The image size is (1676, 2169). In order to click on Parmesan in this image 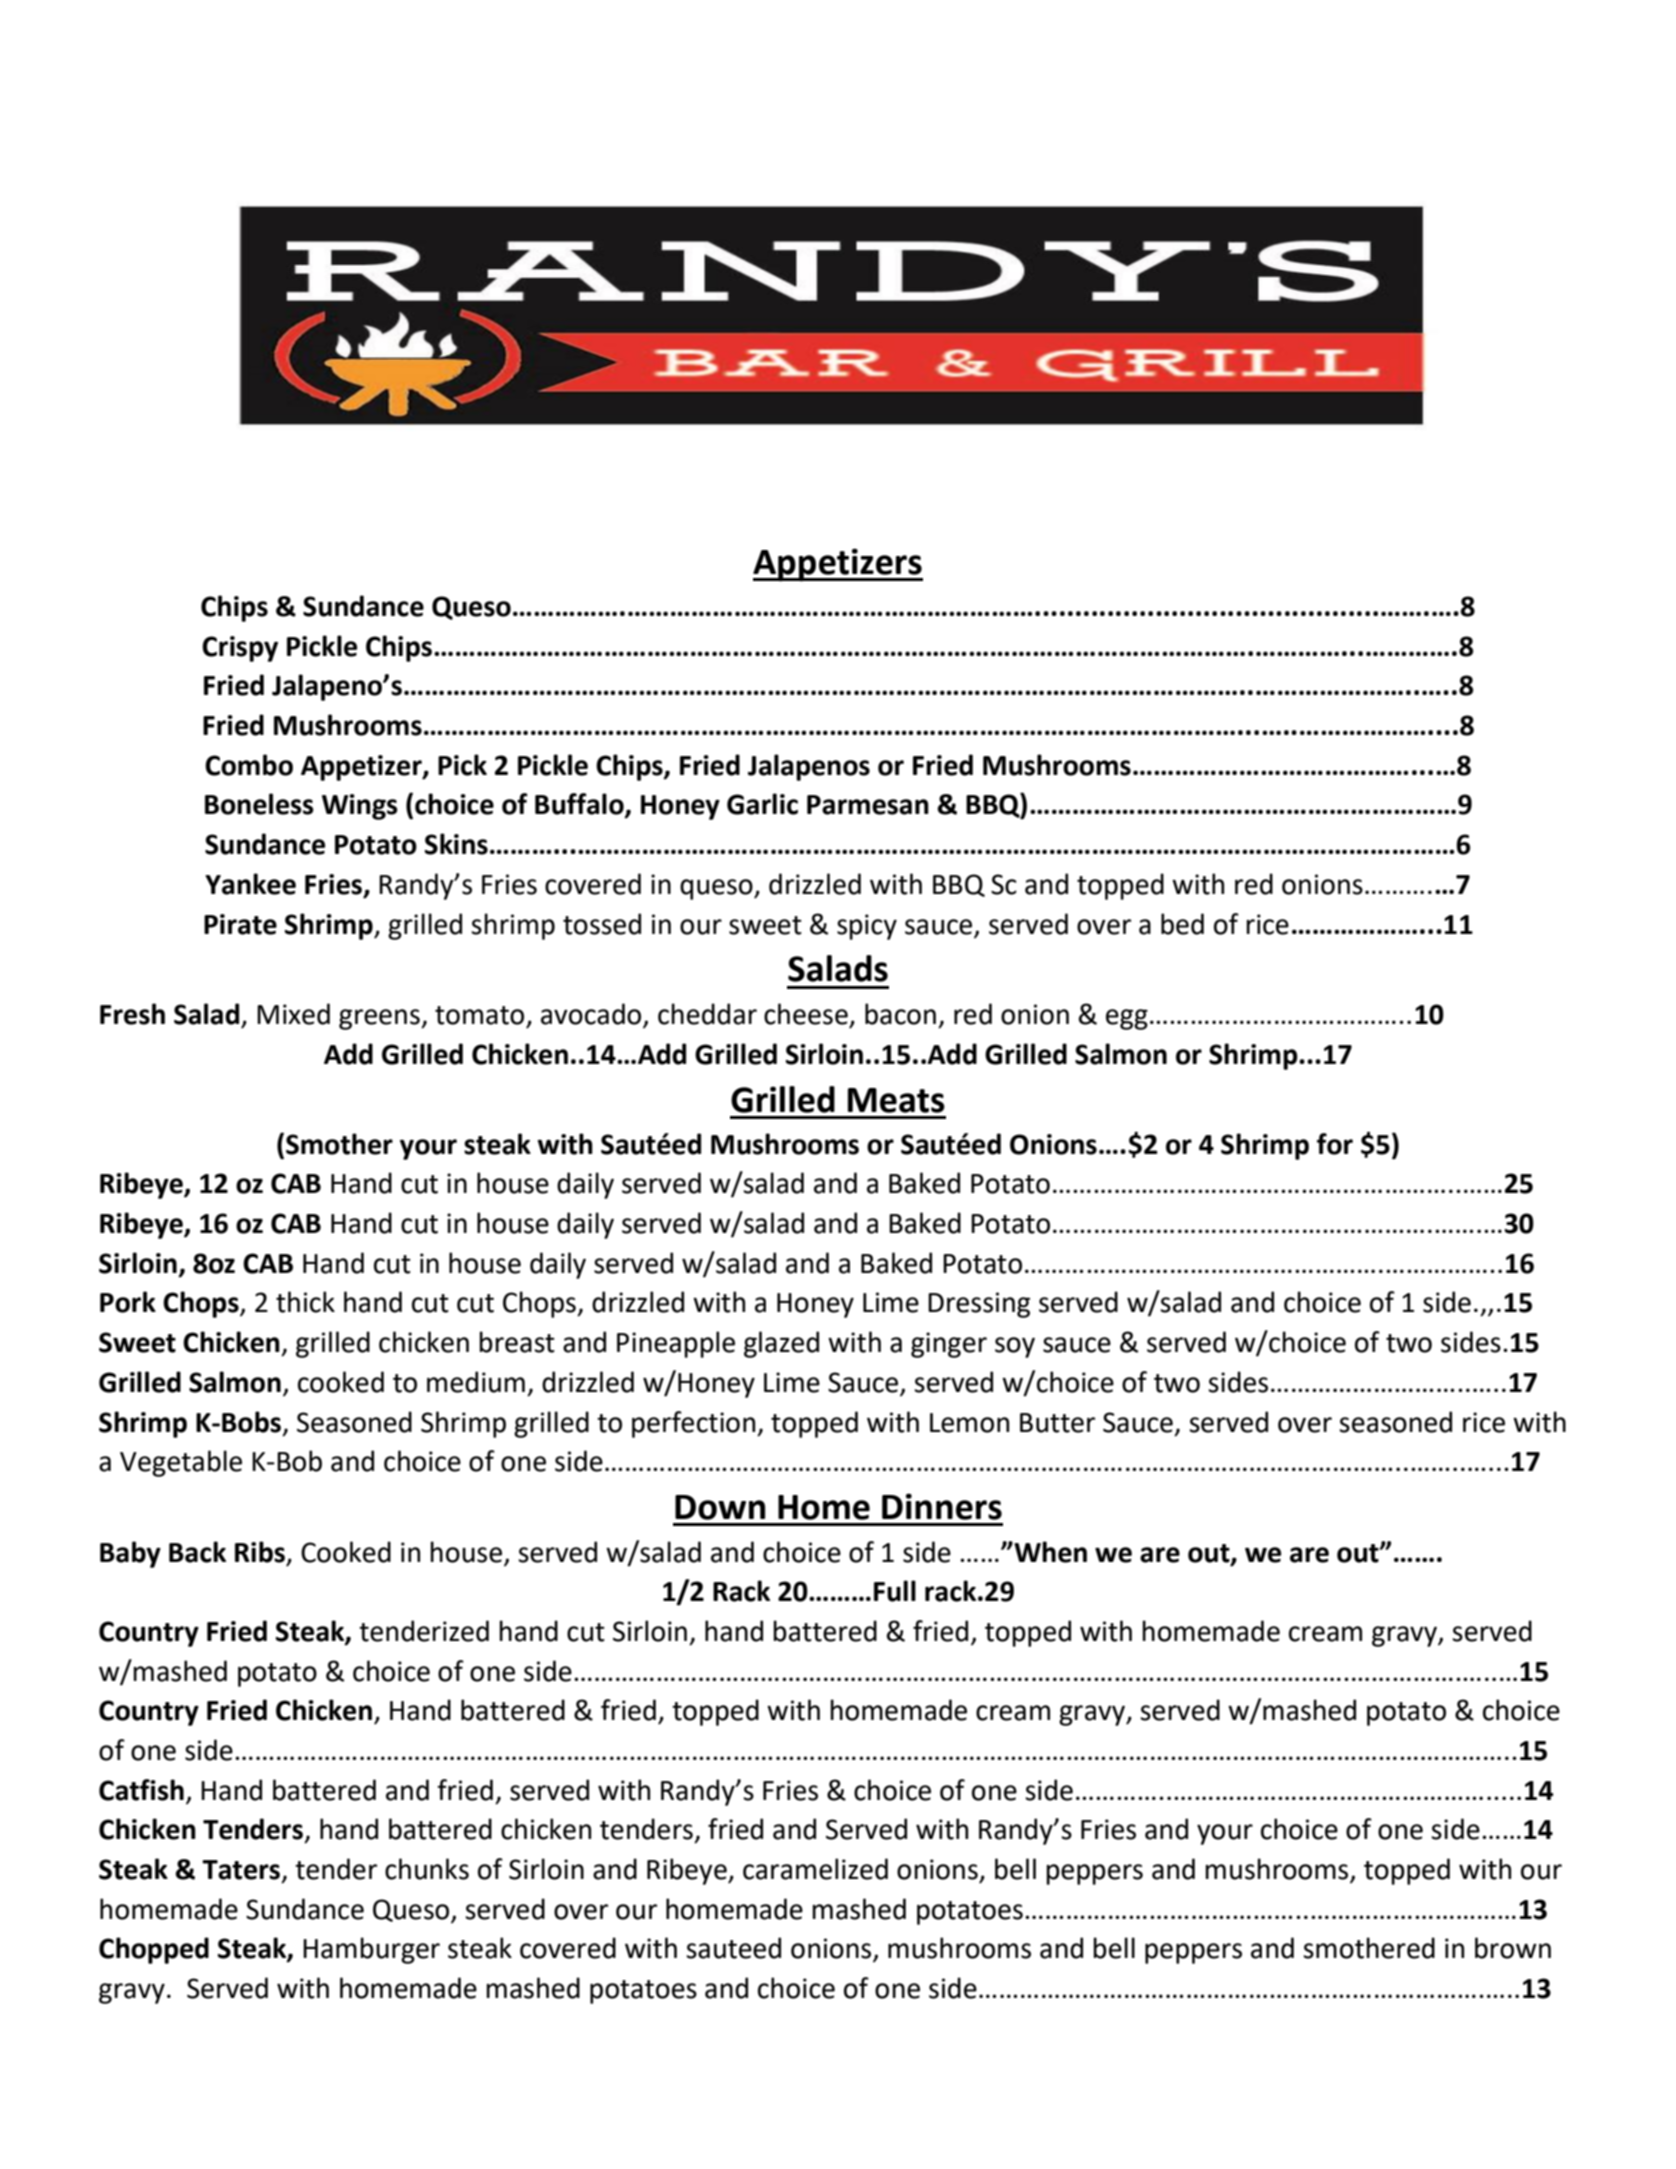, I will do `click(868, 805)`.
